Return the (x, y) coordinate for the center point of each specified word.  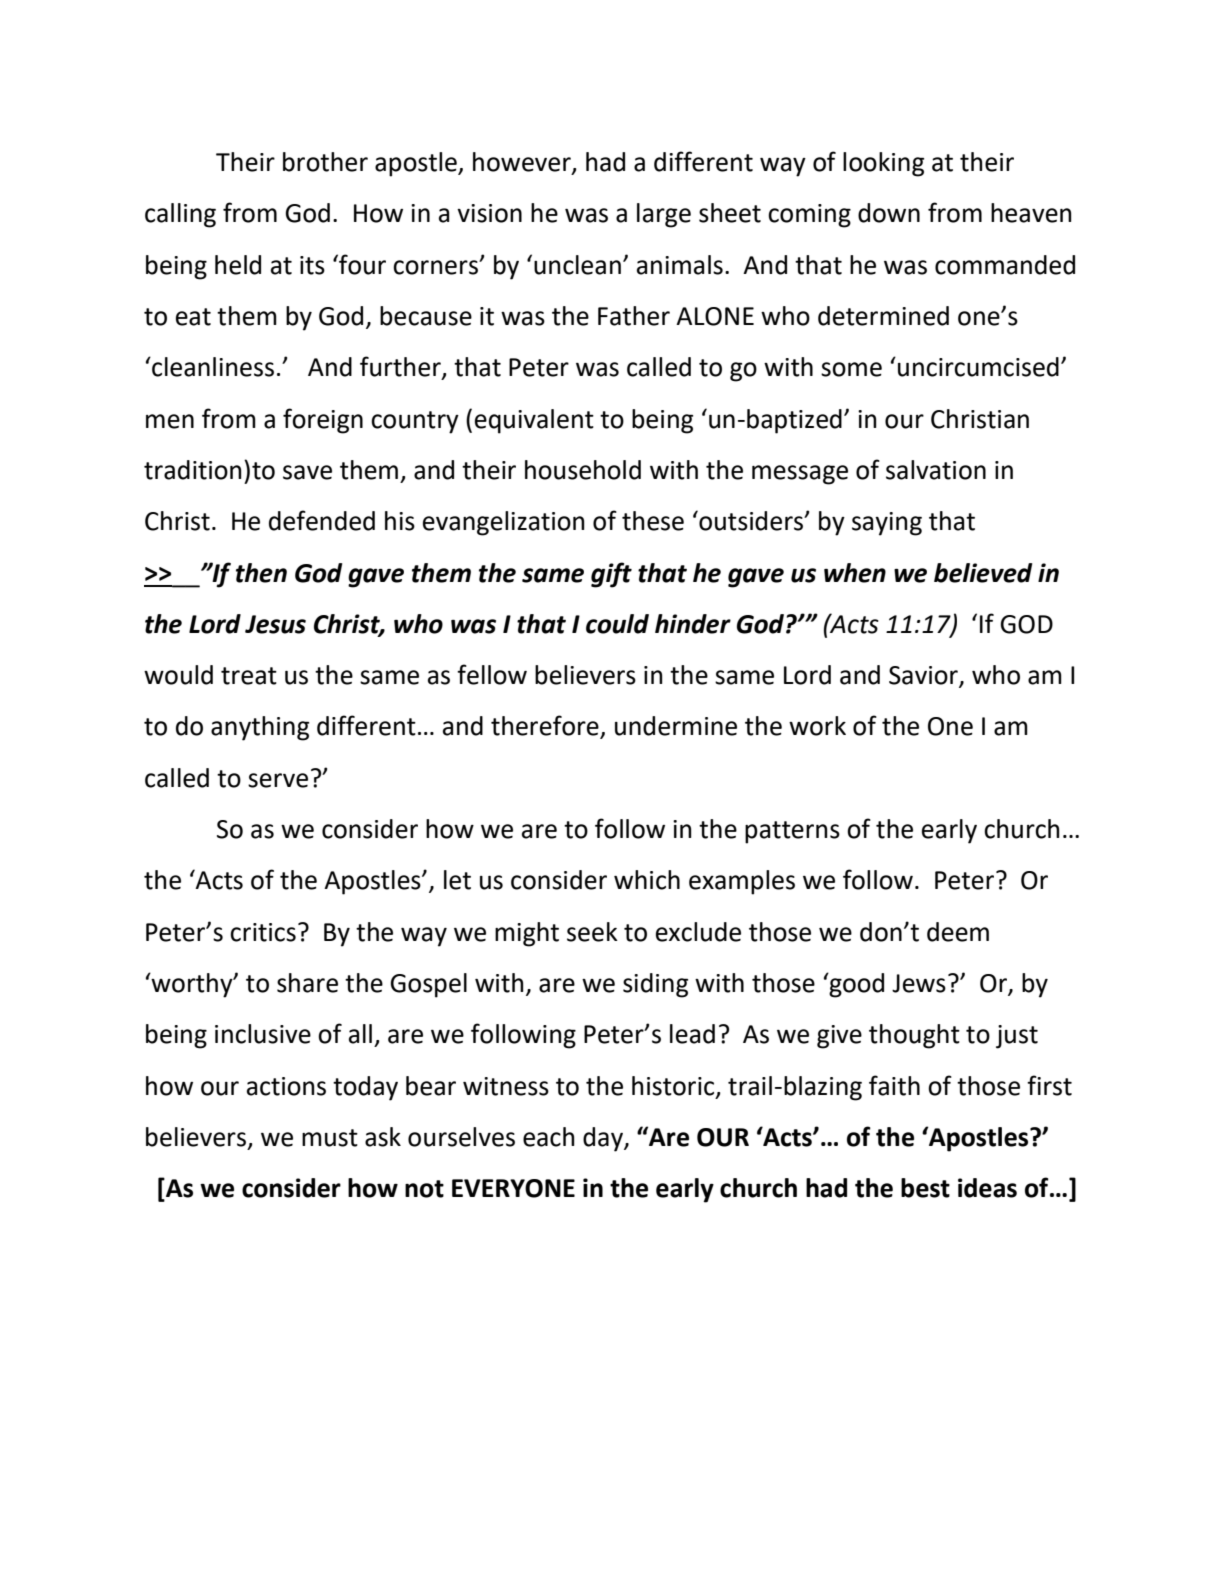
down (889, 213)
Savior (924, 676)
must (330, 1138)
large (664, 215)
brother (325, 162)
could (617, 624)
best (925, 1188)
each (549, 1137)
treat (249, 676)
